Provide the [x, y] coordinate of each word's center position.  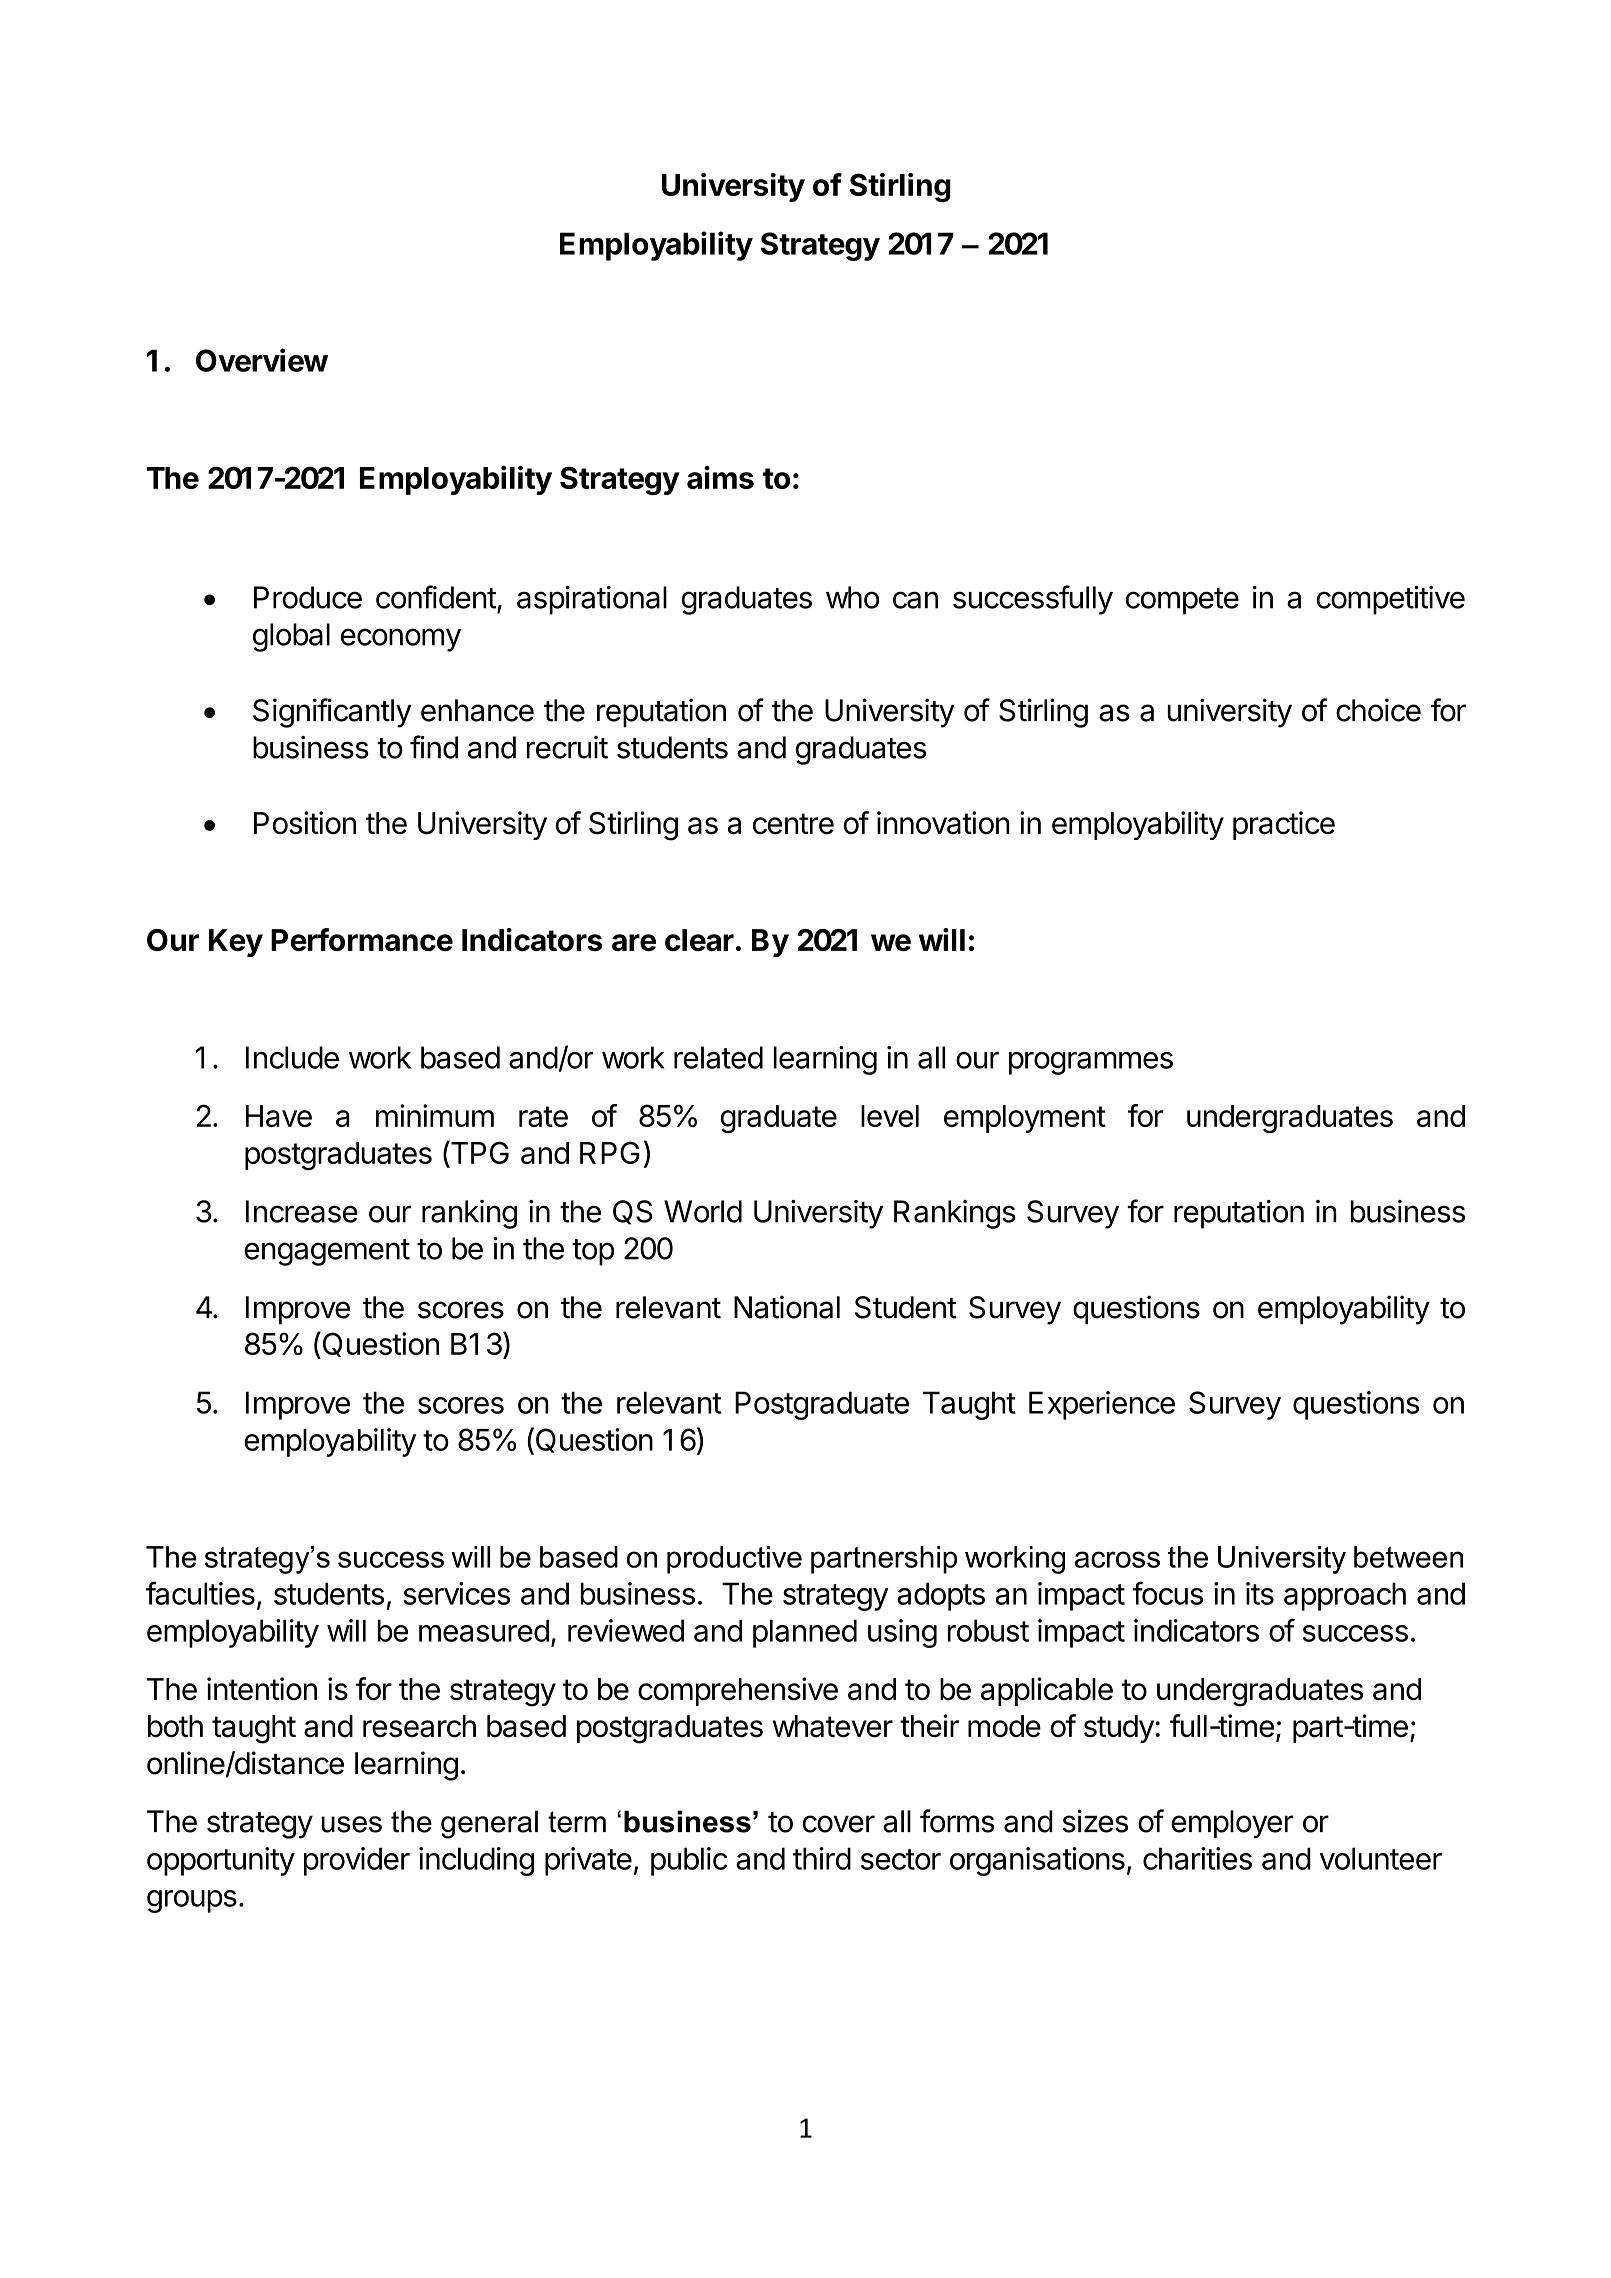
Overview [262, 360]
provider [357, 1861]
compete [1182, 601]
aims [720, 477]
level [890, 1116]
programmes [1091, 1063]
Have [279, 1116]
